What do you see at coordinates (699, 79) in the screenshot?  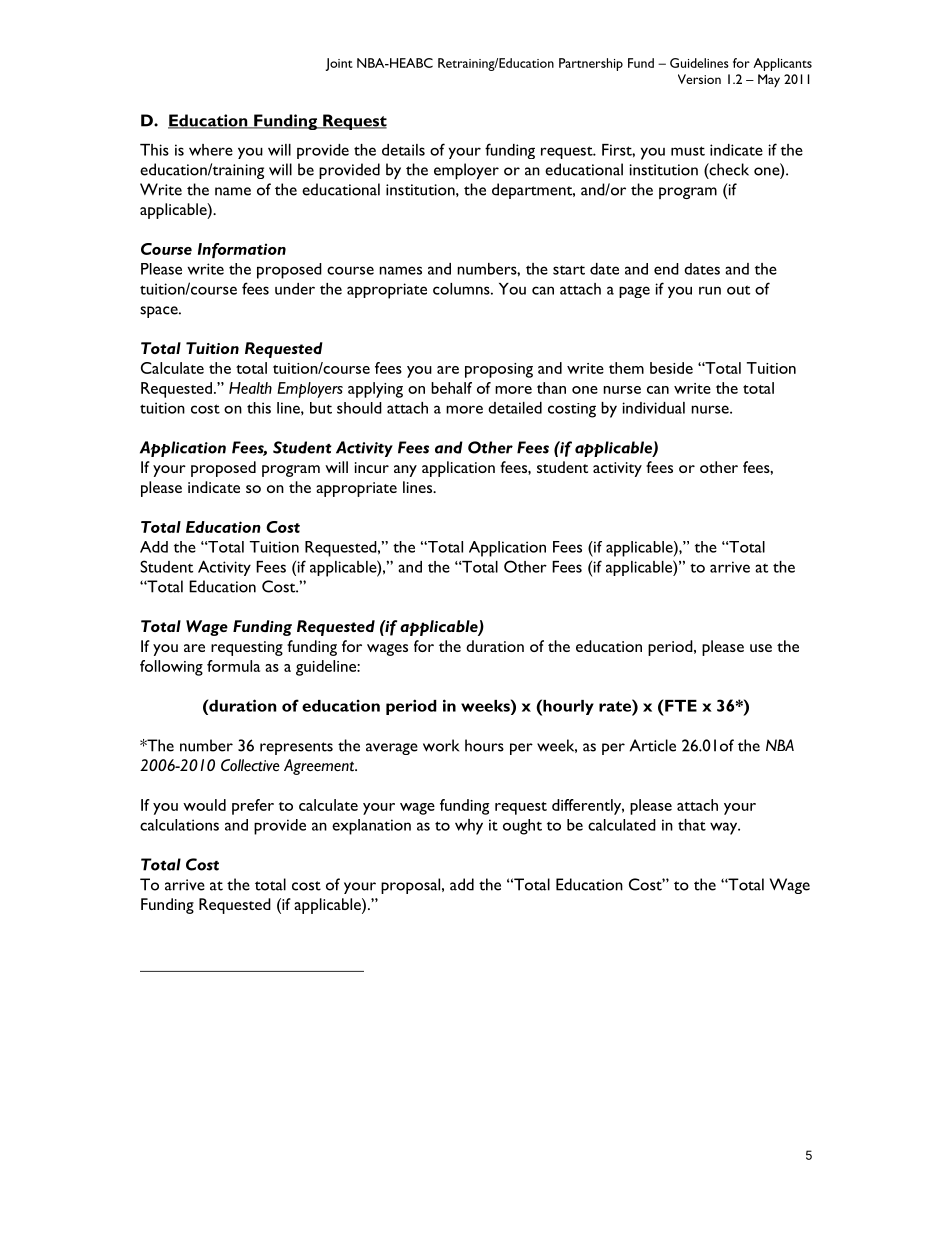 I see `Version` at bounding box center [699, 79].
